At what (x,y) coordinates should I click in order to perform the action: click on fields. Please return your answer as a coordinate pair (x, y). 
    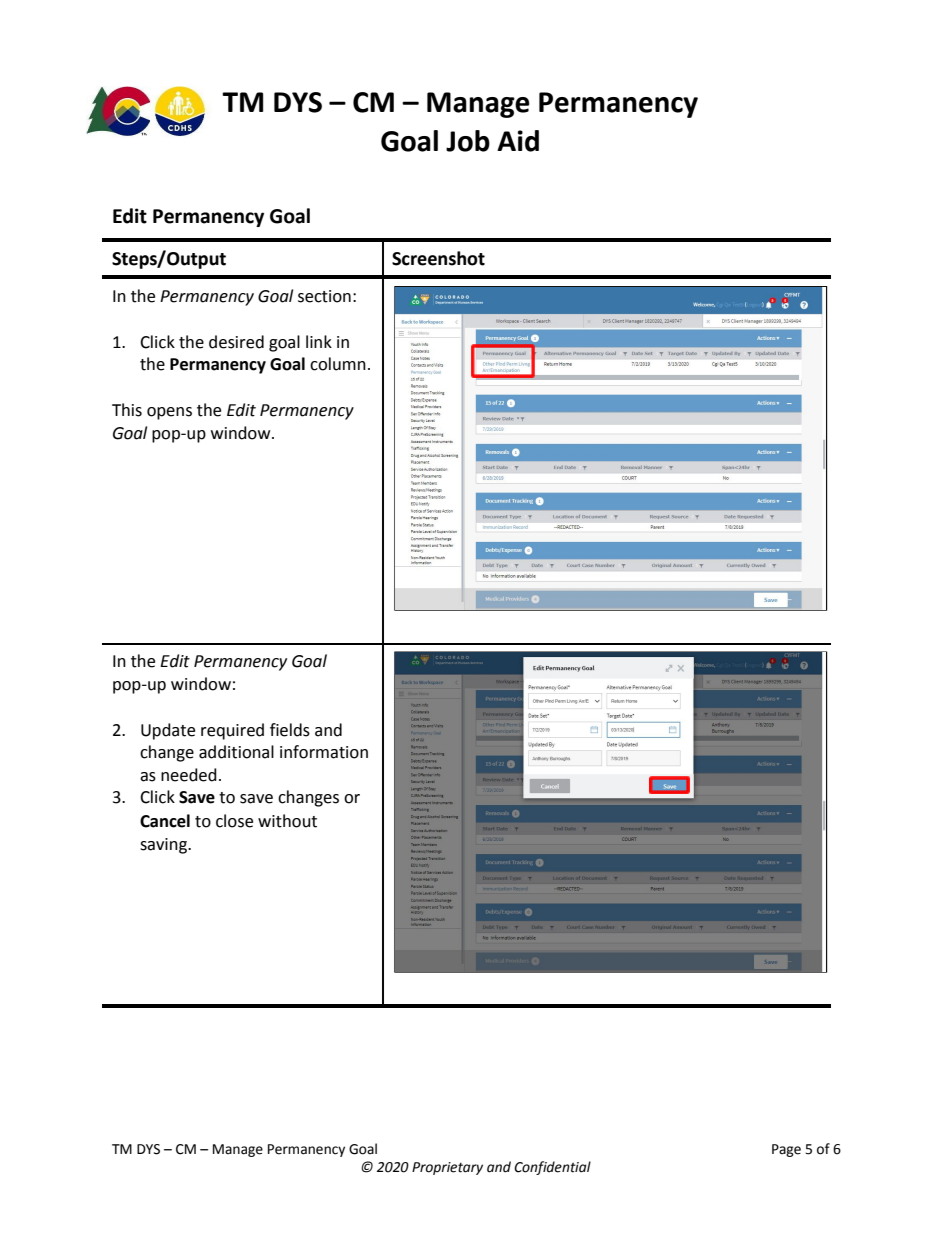
    Looking at the image, I should click on (290, 730).
